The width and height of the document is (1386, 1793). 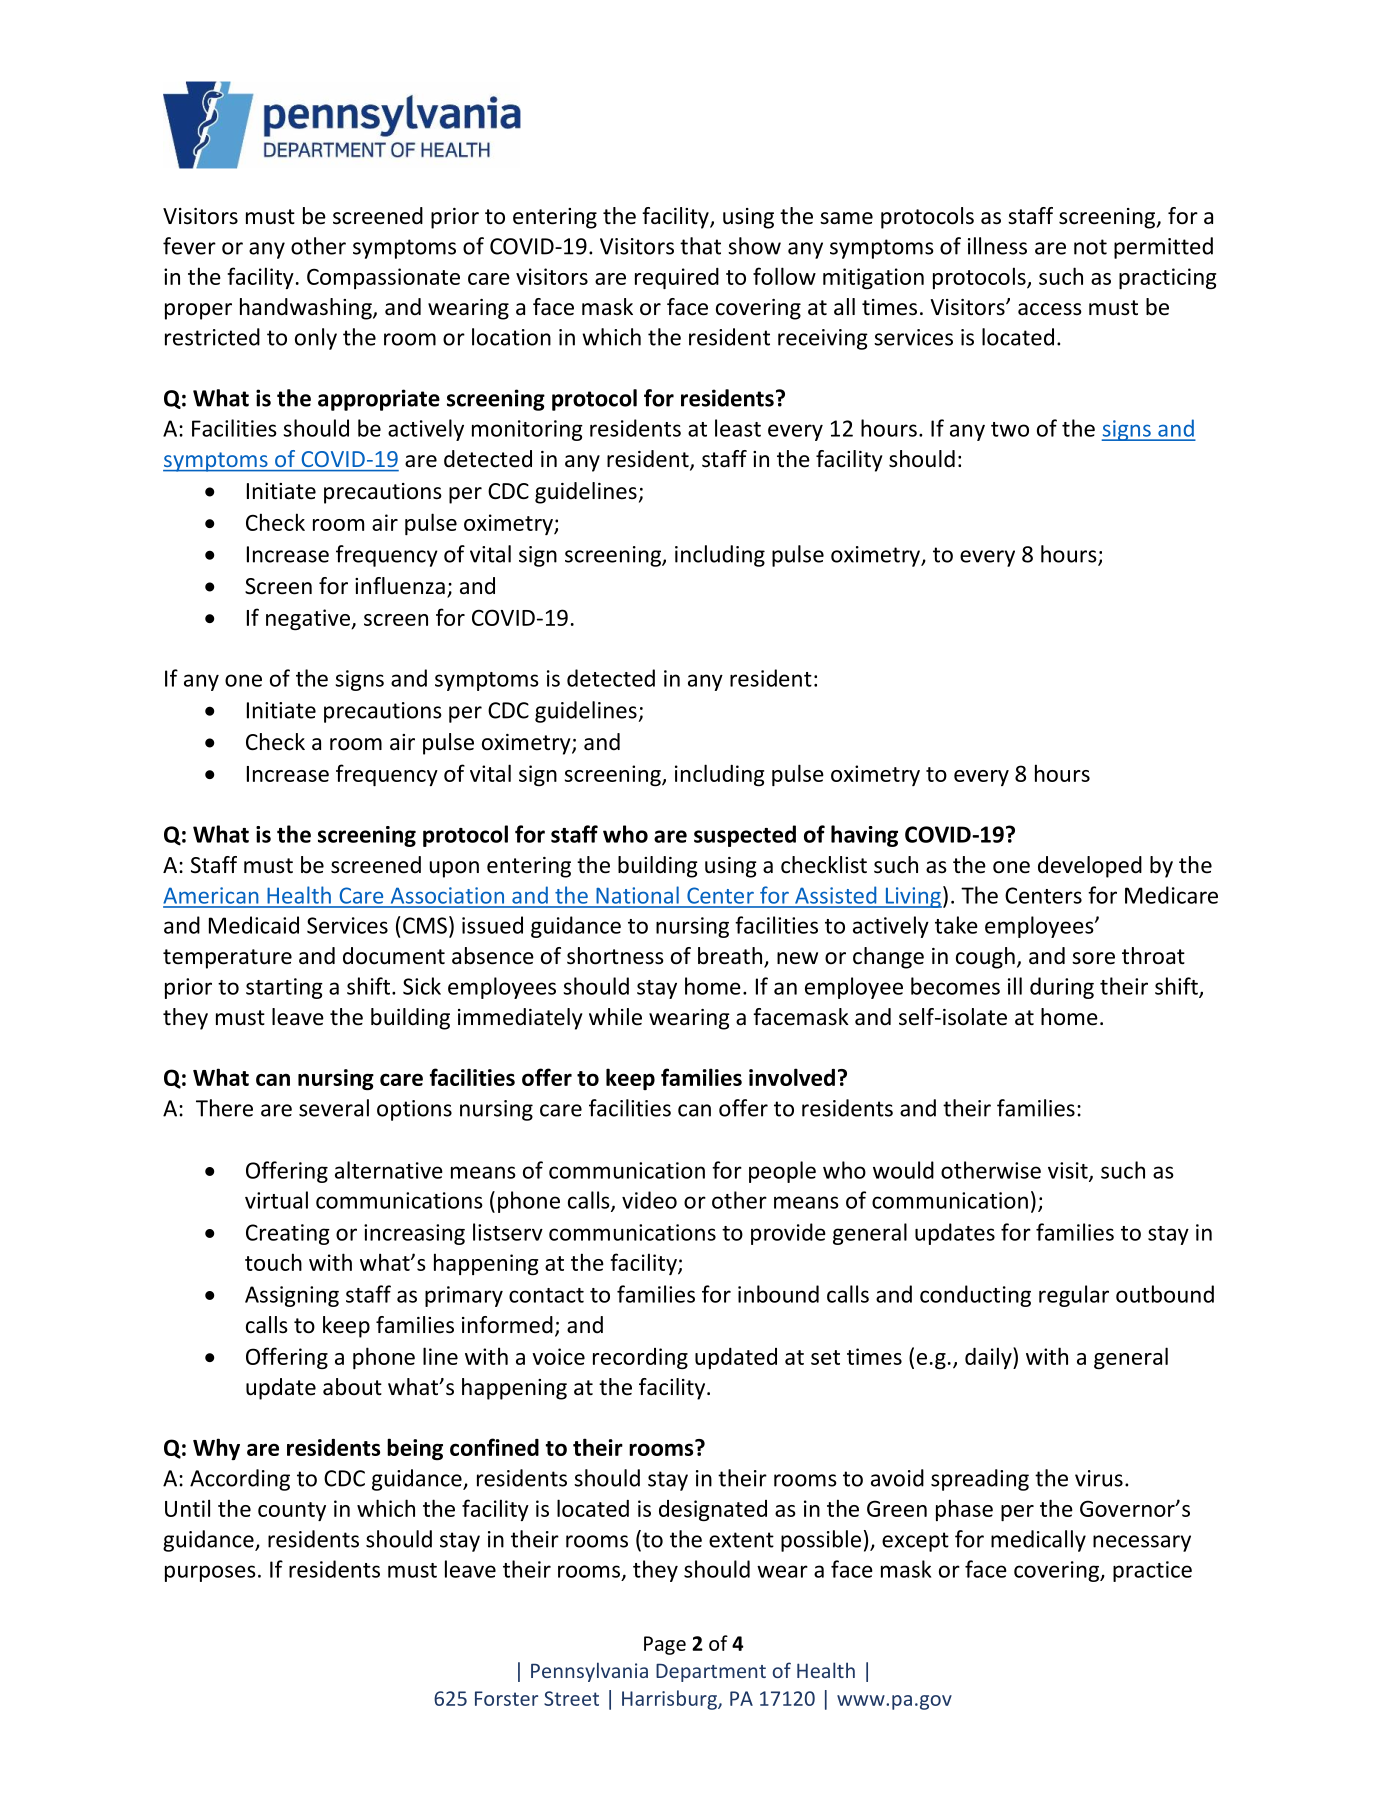 I want to click on required, so click(x=677, y=278).
